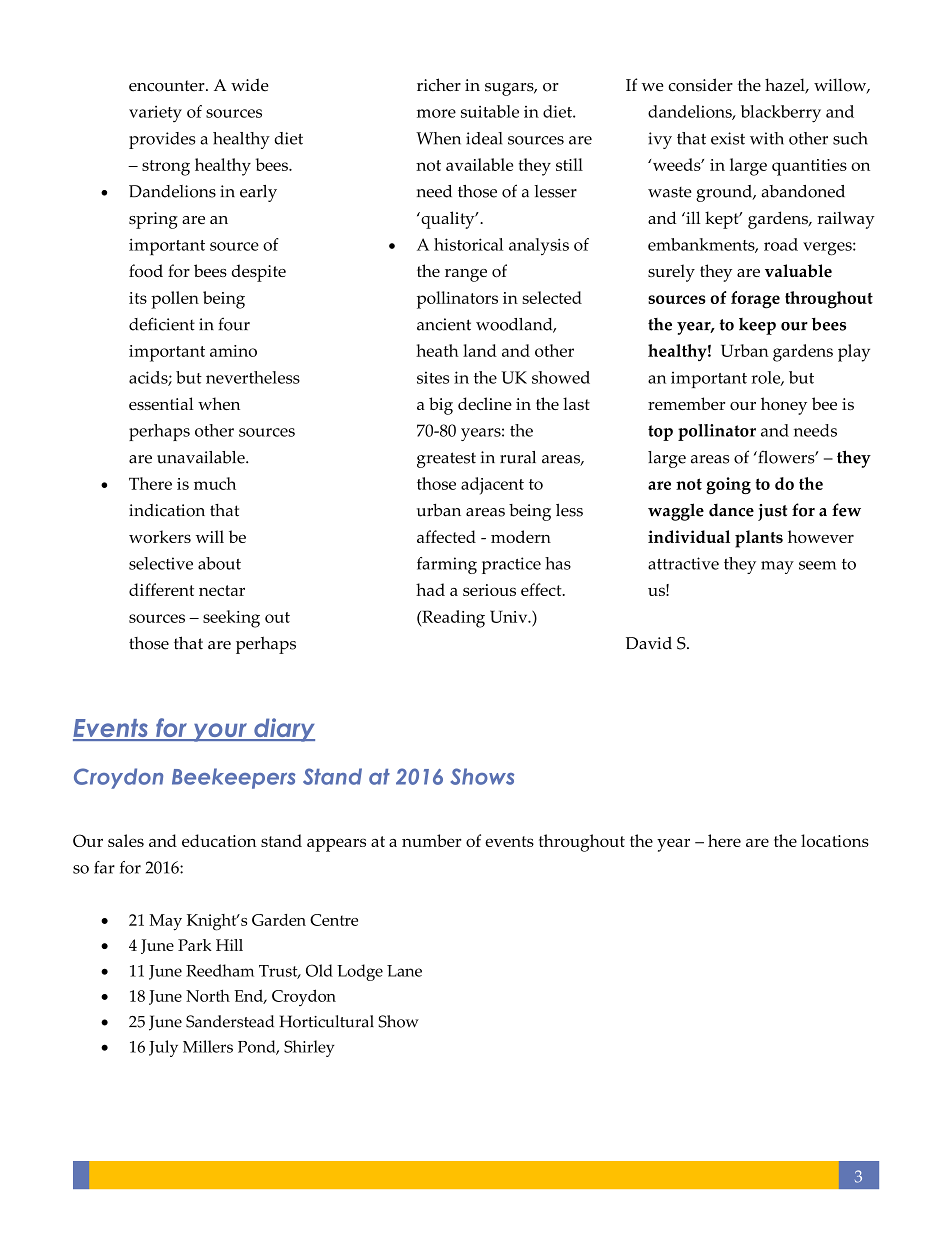  What do you see at coordinates (208, 995) in the document?
I see `North` at bounding box center [208, 995].
